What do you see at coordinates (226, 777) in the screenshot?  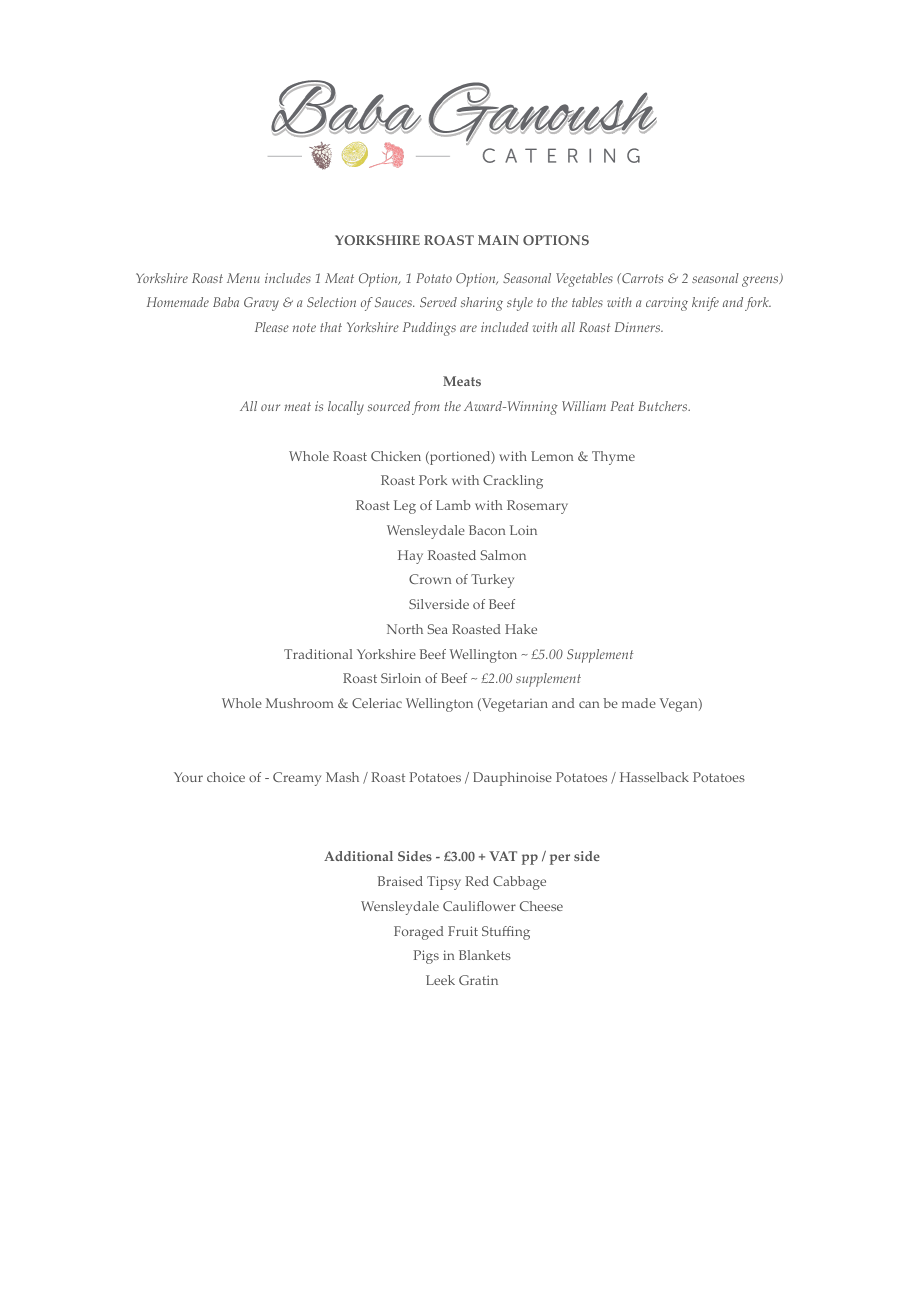 I see `choice` at bounding box center [226, 777].
